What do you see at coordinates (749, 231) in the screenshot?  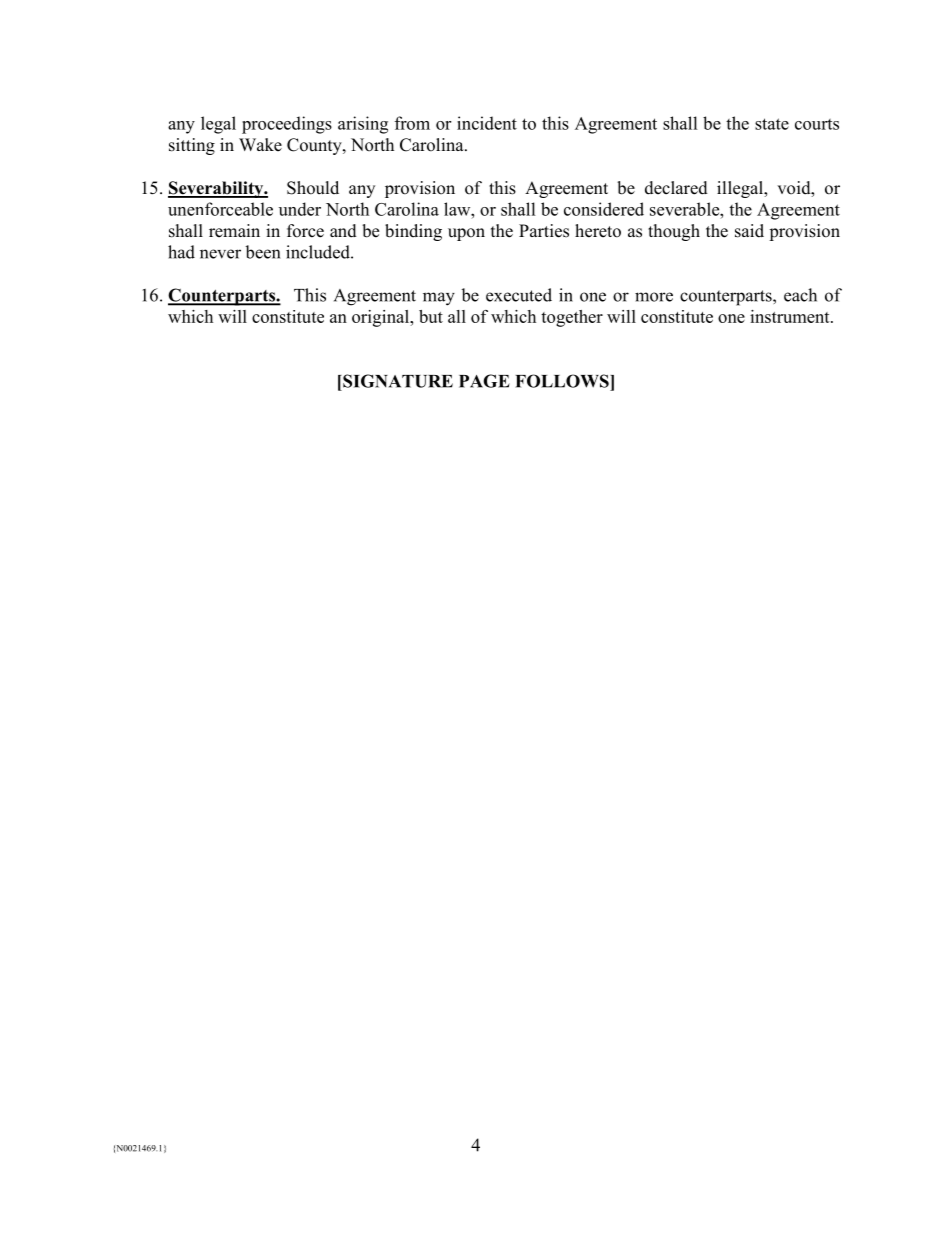 I see `said` at bounding box center [749, 231].
